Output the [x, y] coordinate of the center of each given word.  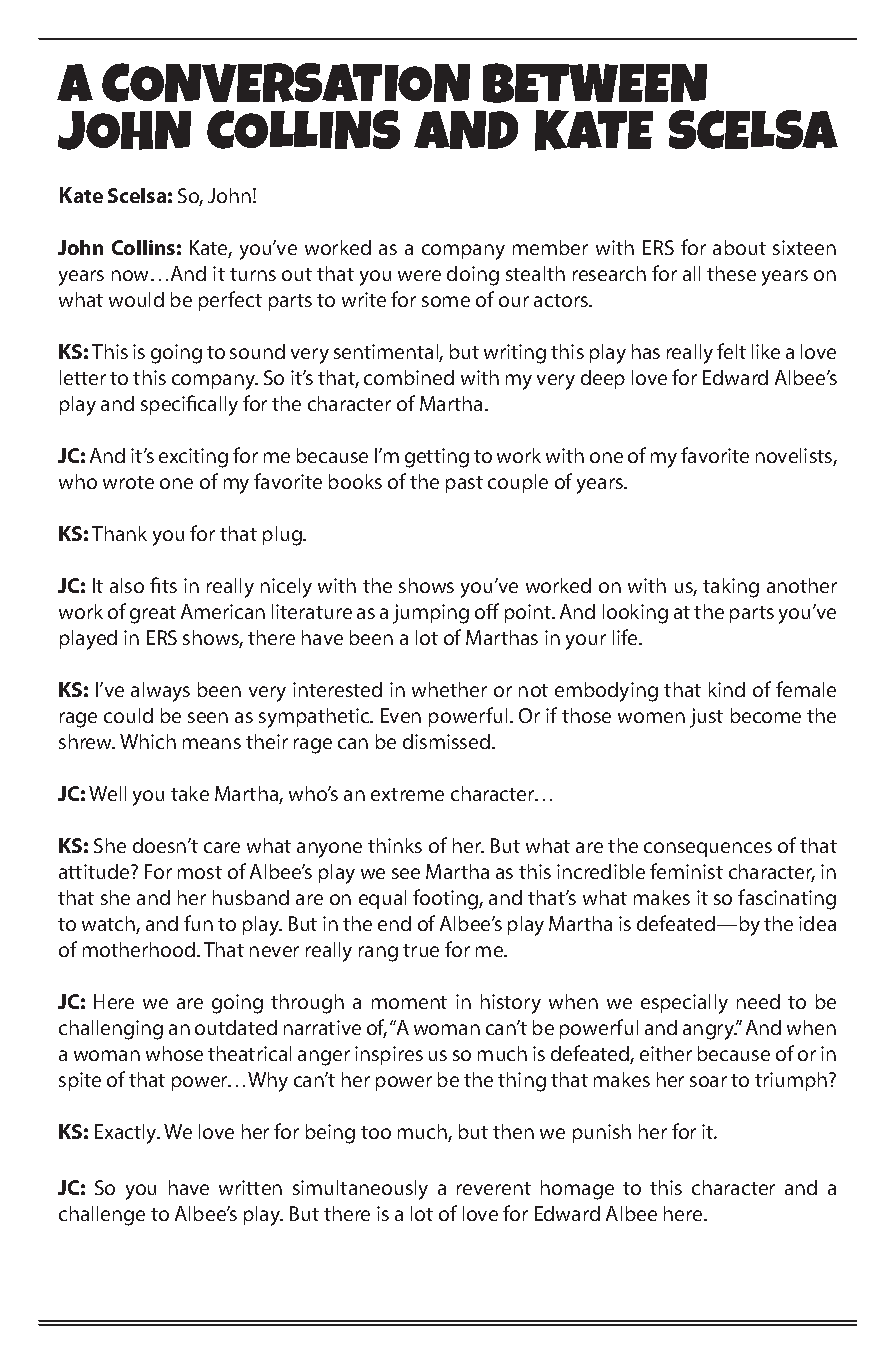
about [739, 247]
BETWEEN [595, 83]
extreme [407, 794]
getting [437, 458]
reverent [494, 1188]
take [190, 793]
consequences [708, 849]
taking [731, 588]
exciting [193, 458]
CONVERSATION [286, 82]
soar [708, 1081]
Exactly [127, 1134]
